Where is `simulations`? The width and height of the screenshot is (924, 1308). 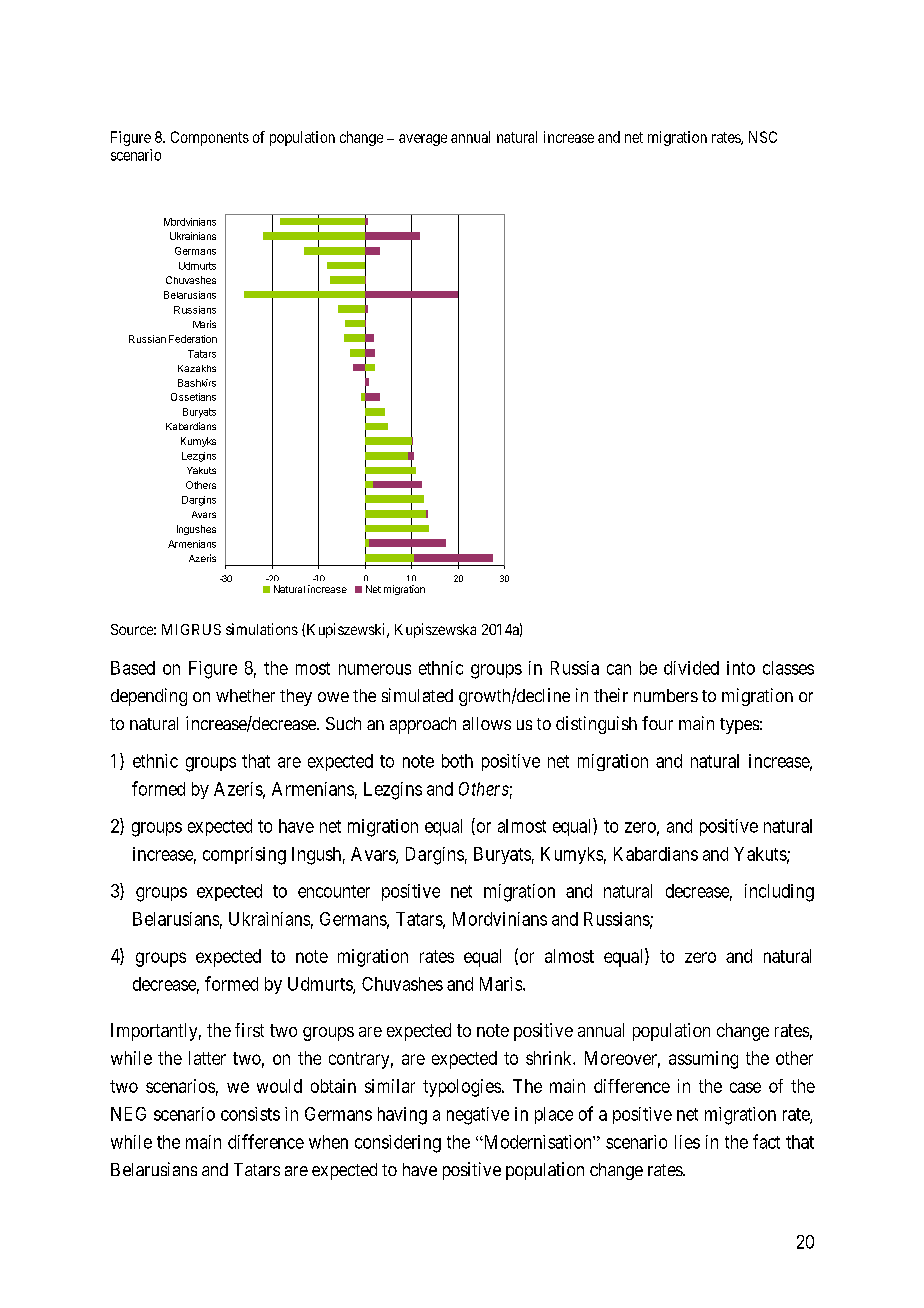 simulations is located at coordinates (262, 629).
